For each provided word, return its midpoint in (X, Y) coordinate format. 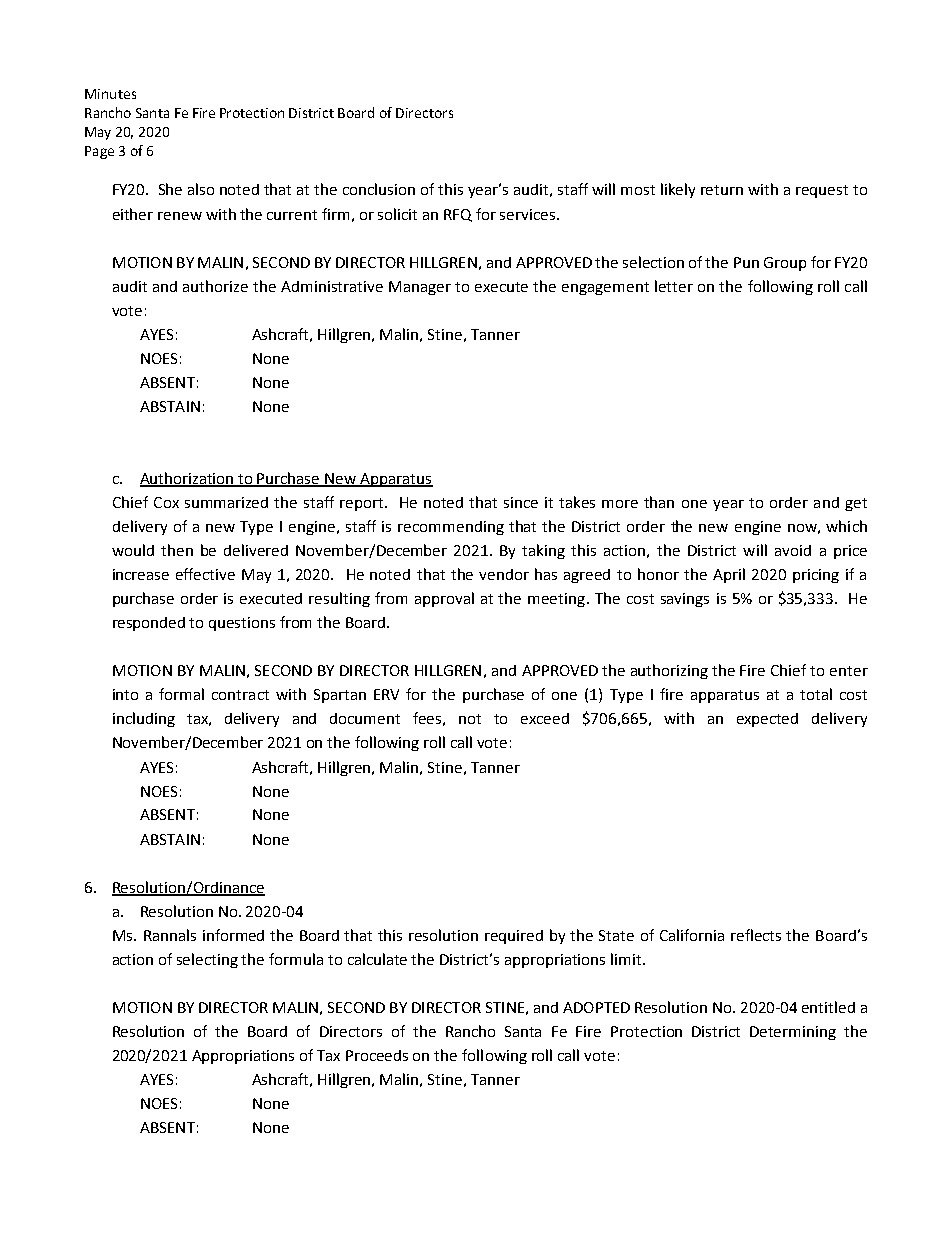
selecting (207, 960)
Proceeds (377, 1055)
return (722, 190)
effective (205, 574)
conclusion (379, 189)
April (729, 575)
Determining (793, 1033)
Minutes (110, 94)
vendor (504, 574)
